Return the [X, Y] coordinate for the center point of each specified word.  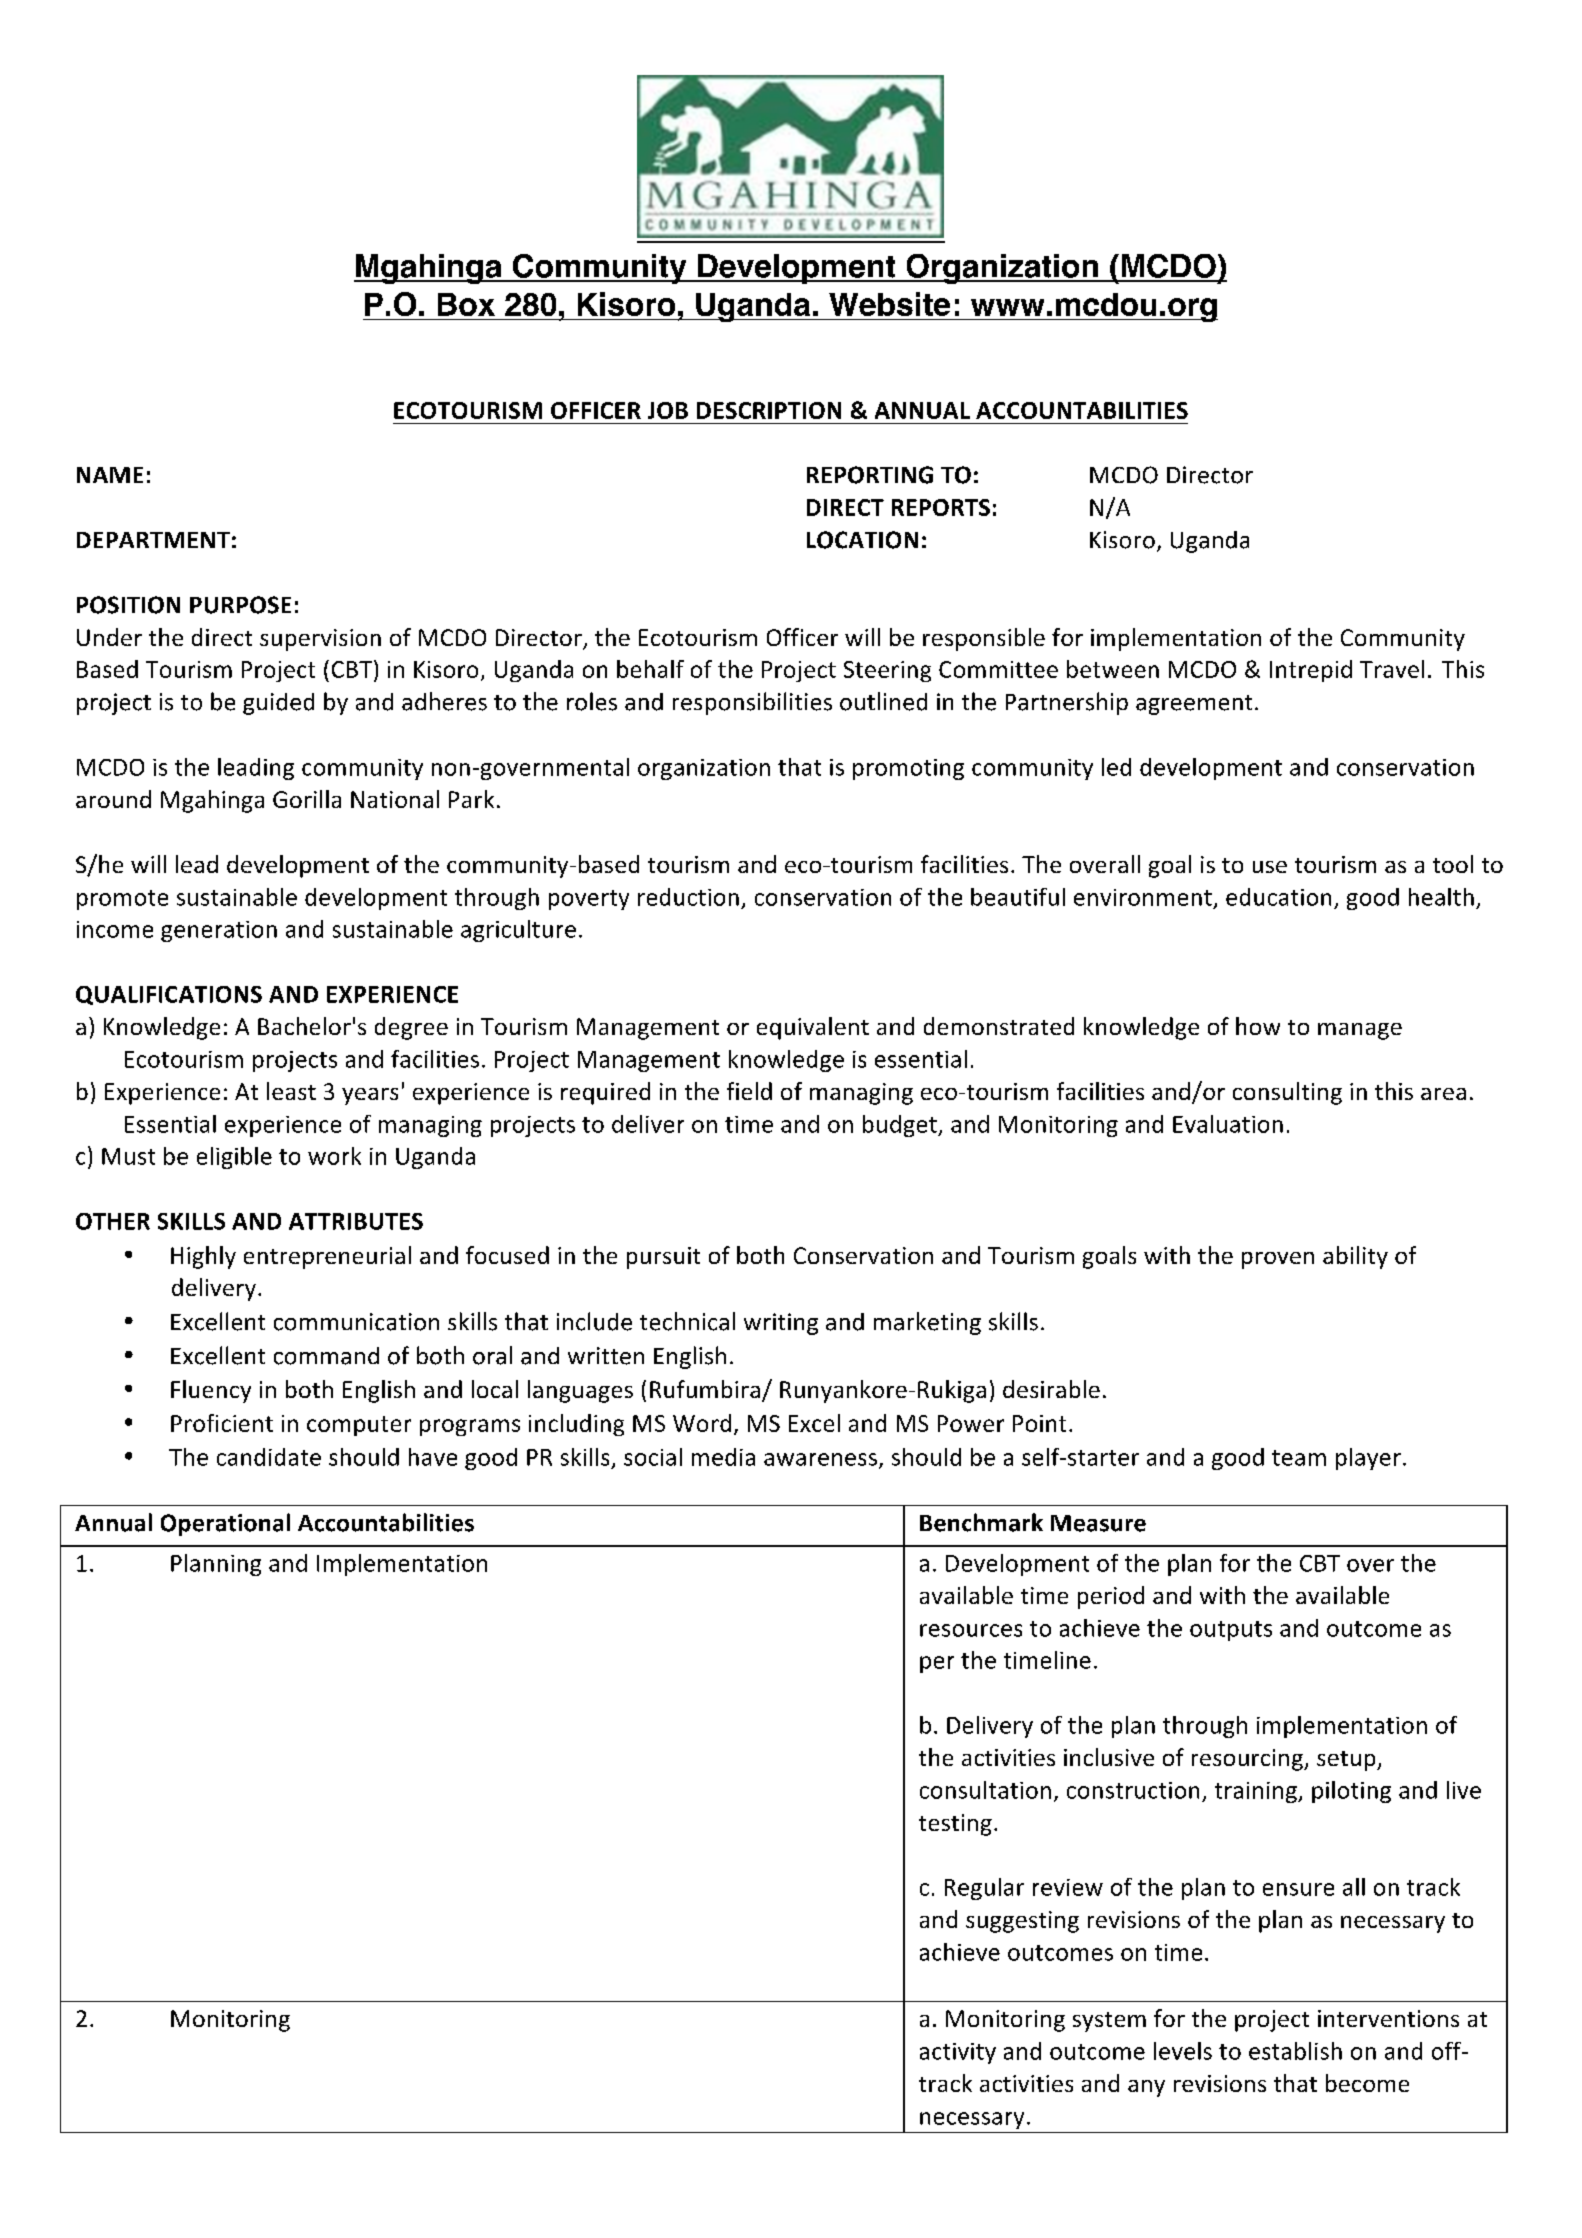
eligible [234, 1158]
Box [466, 304]
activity [958, 2053]
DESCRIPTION [769, 410]
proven [1278, 1260]
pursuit [663, 1258]
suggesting [1022, 1922]
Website [889, 304]
